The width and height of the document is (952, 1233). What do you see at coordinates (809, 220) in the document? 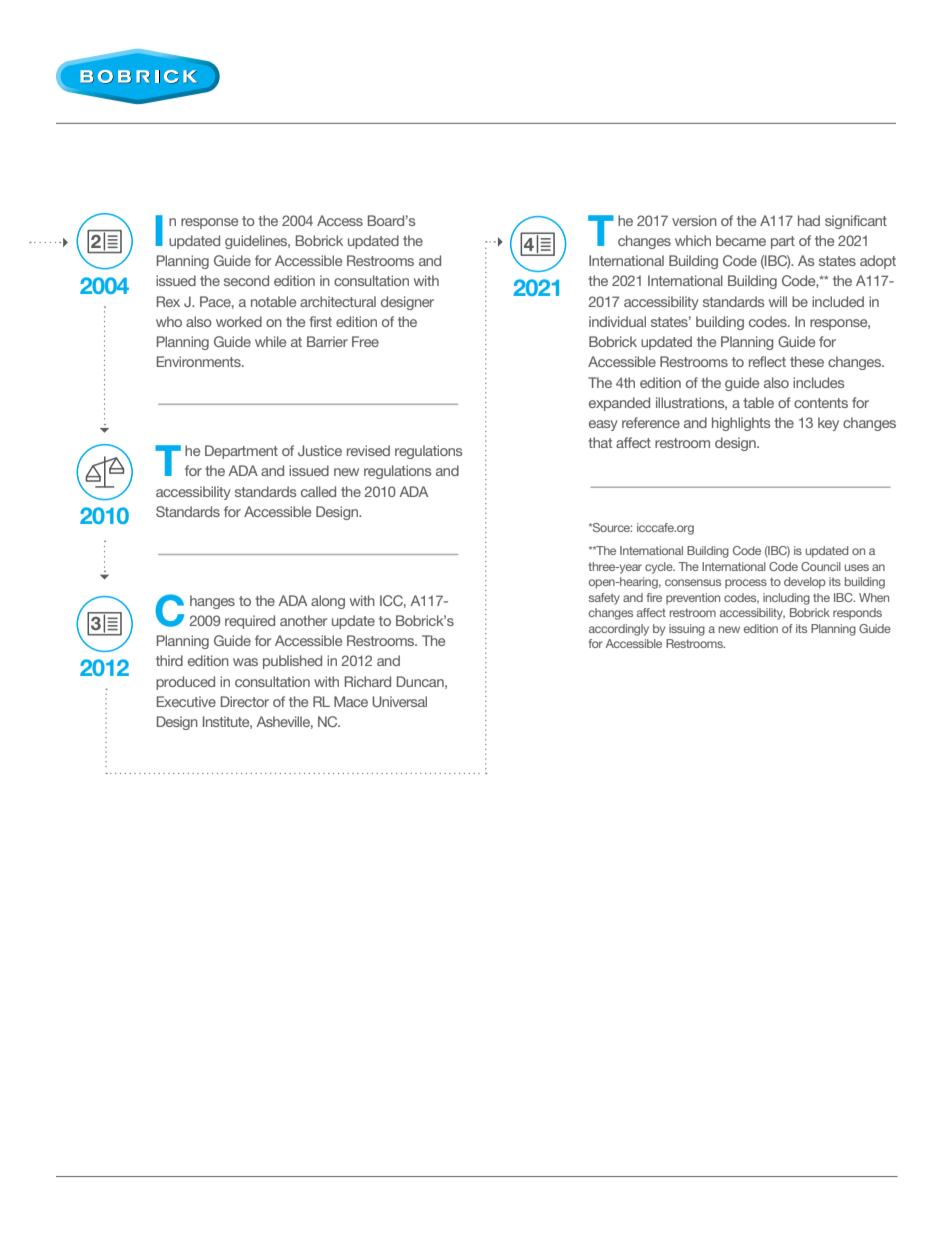
I see `had` at bounding box center [809, 220].
